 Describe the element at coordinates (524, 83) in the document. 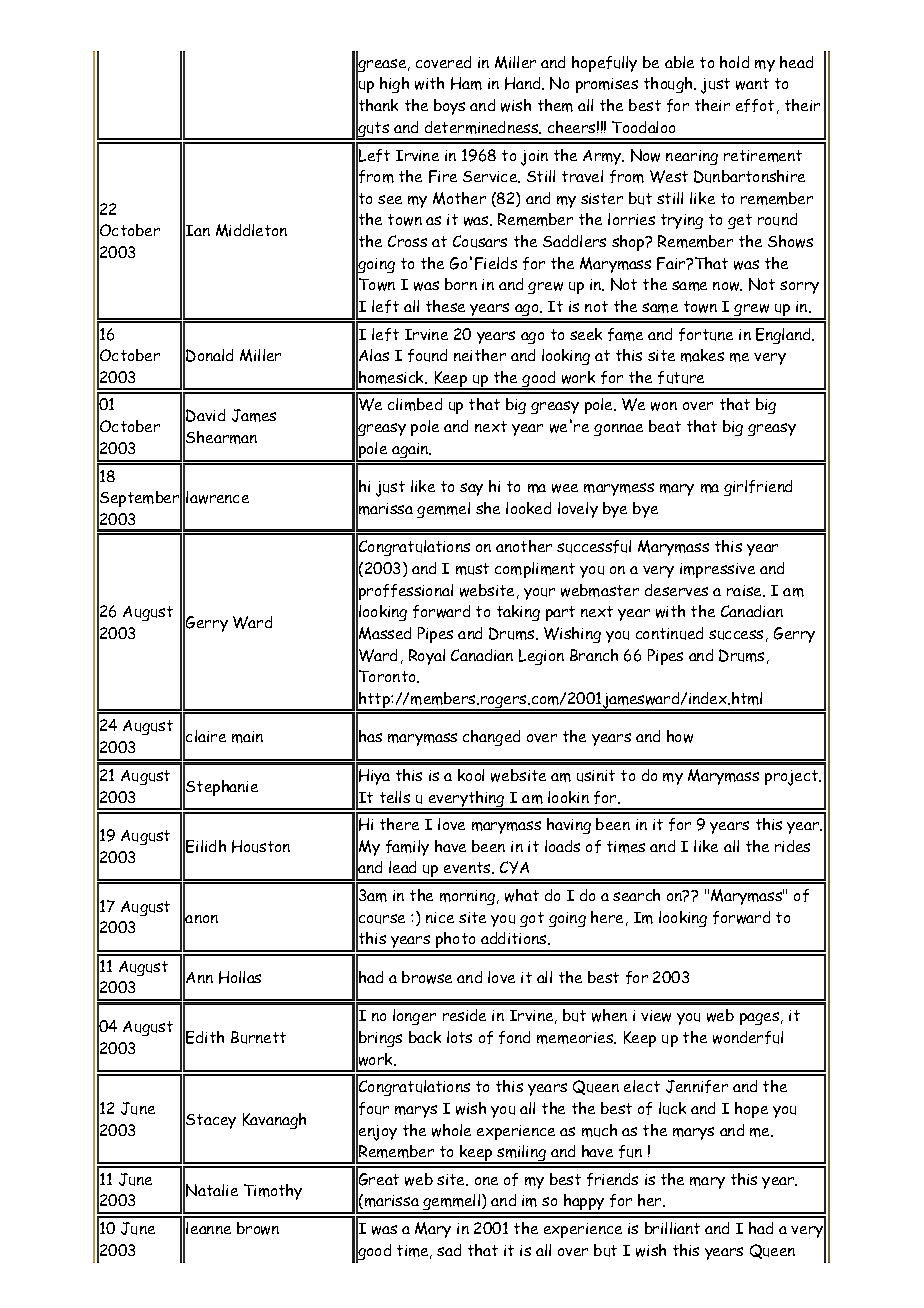

I see `Hand` at that location.
